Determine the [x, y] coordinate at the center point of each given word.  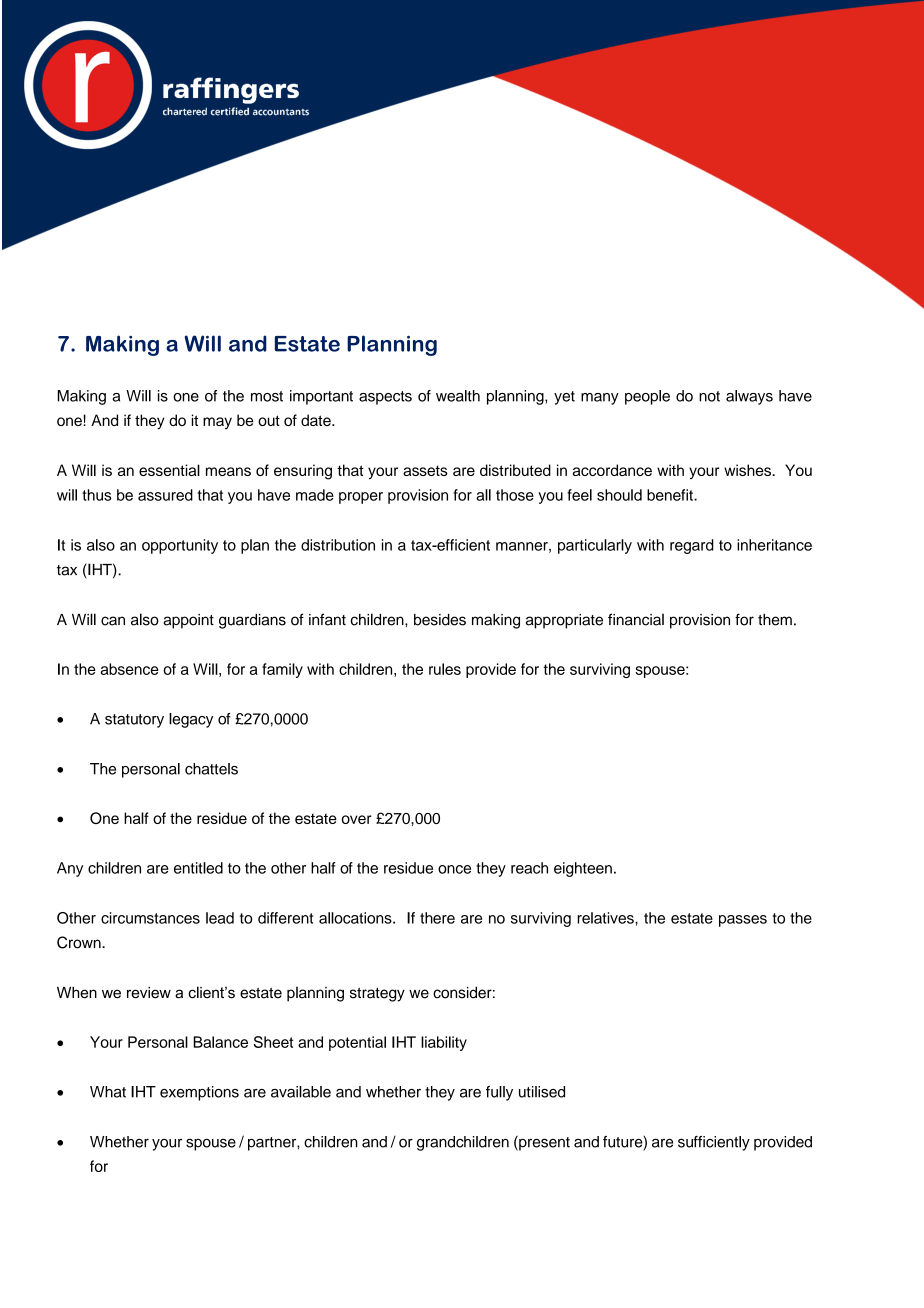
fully [499, 1093]
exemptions [199, 1093]
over [357, 819]
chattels [211, 769]
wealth [458, 396]
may [217, 423]
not [709, 396]
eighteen [583, 869]
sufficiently [714, 1143]
